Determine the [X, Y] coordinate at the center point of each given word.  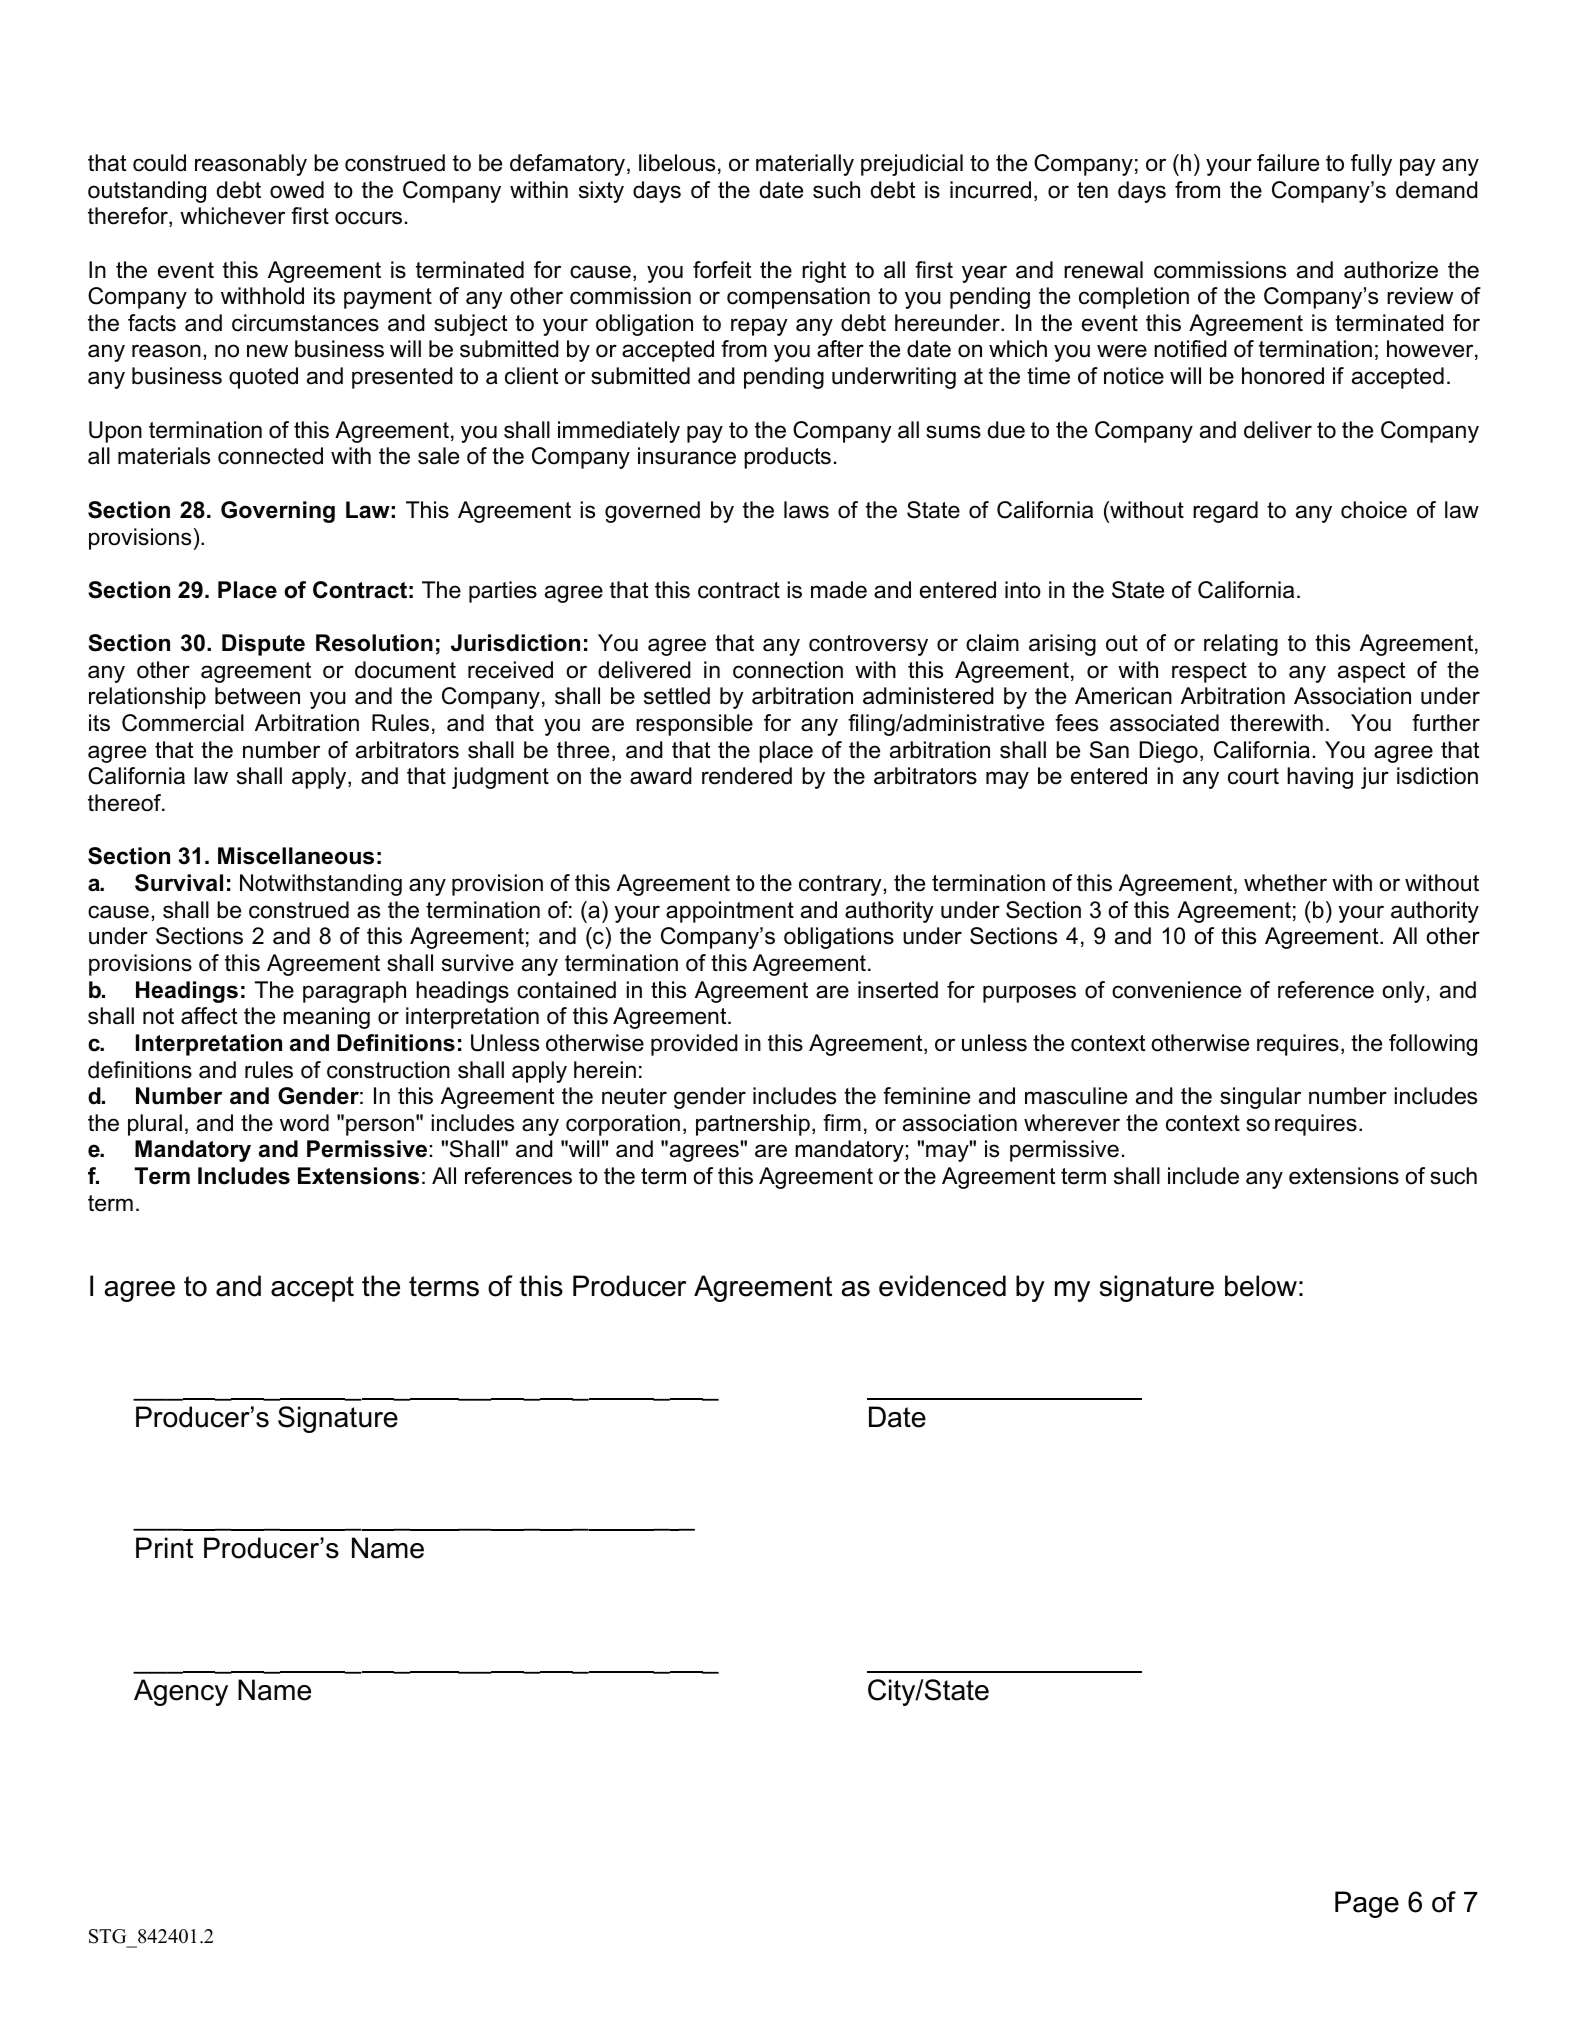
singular [1260, 1098]
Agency [181, 1692]
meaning [326, 1018]
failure [1288, 163]
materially [805, 165]
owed [297, 190]
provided [694, 1045]
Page [1367, 1904]
